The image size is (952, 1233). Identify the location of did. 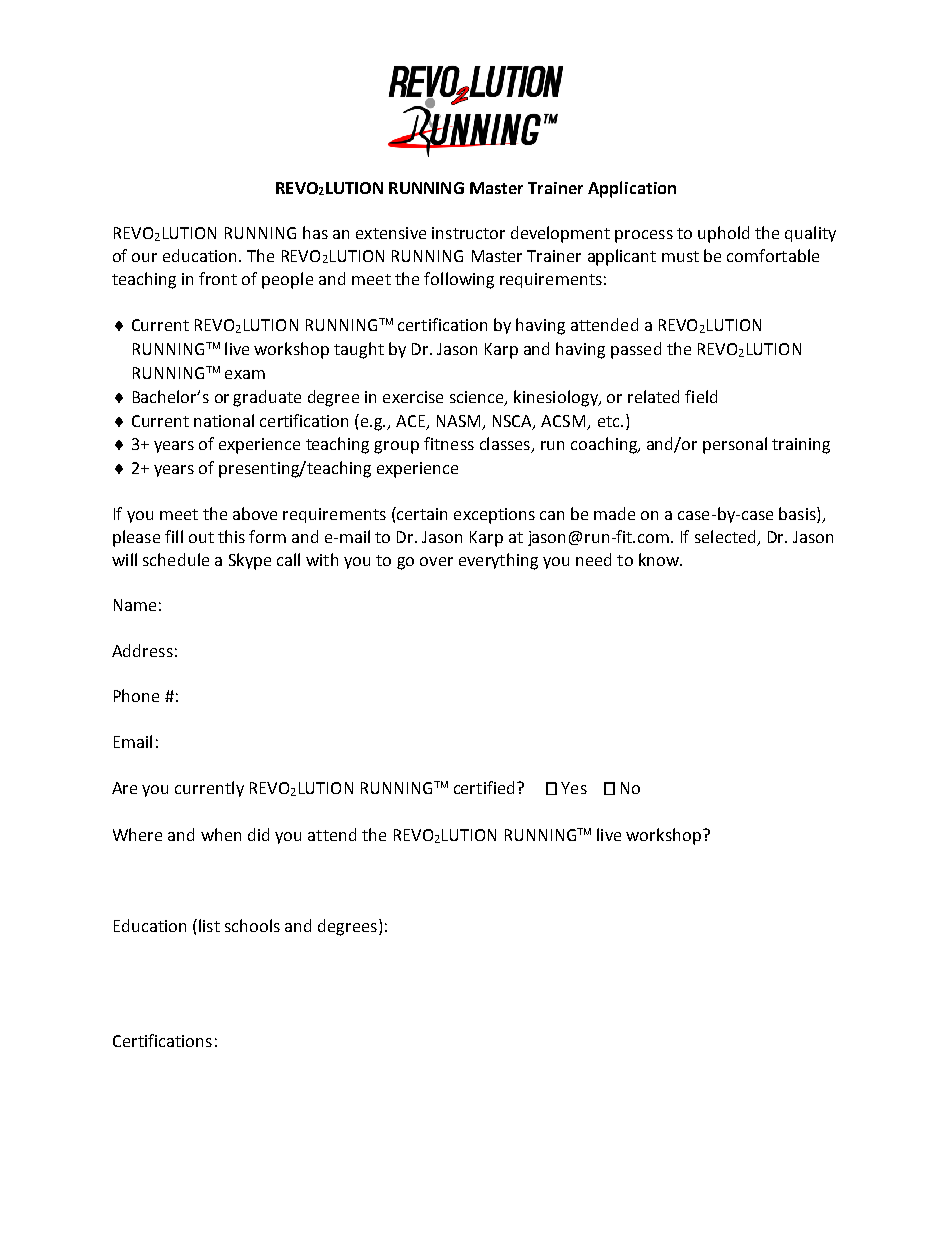
(258, 834).
